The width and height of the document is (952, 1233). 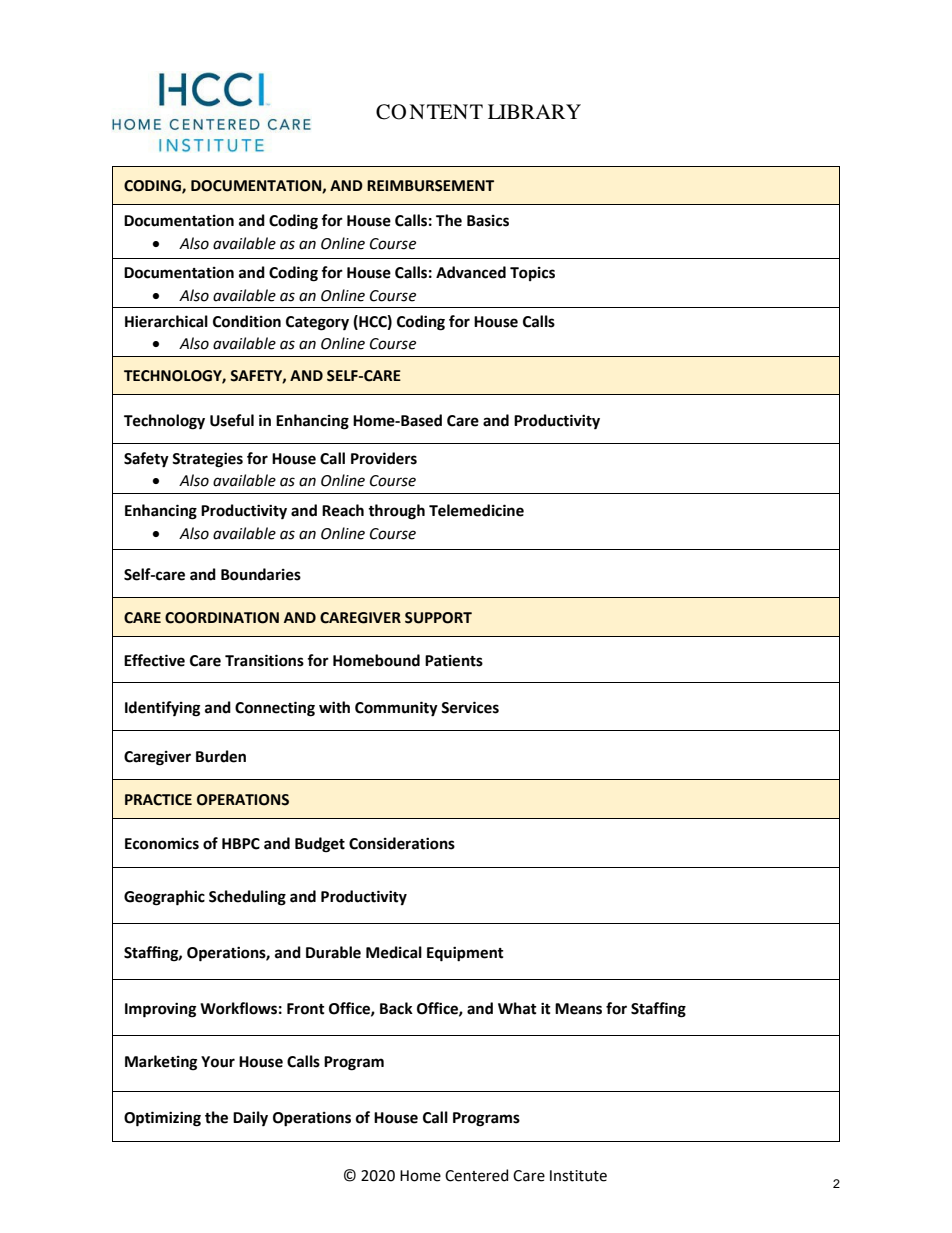 I want to click on Back, so click(x=396, y=1008).
